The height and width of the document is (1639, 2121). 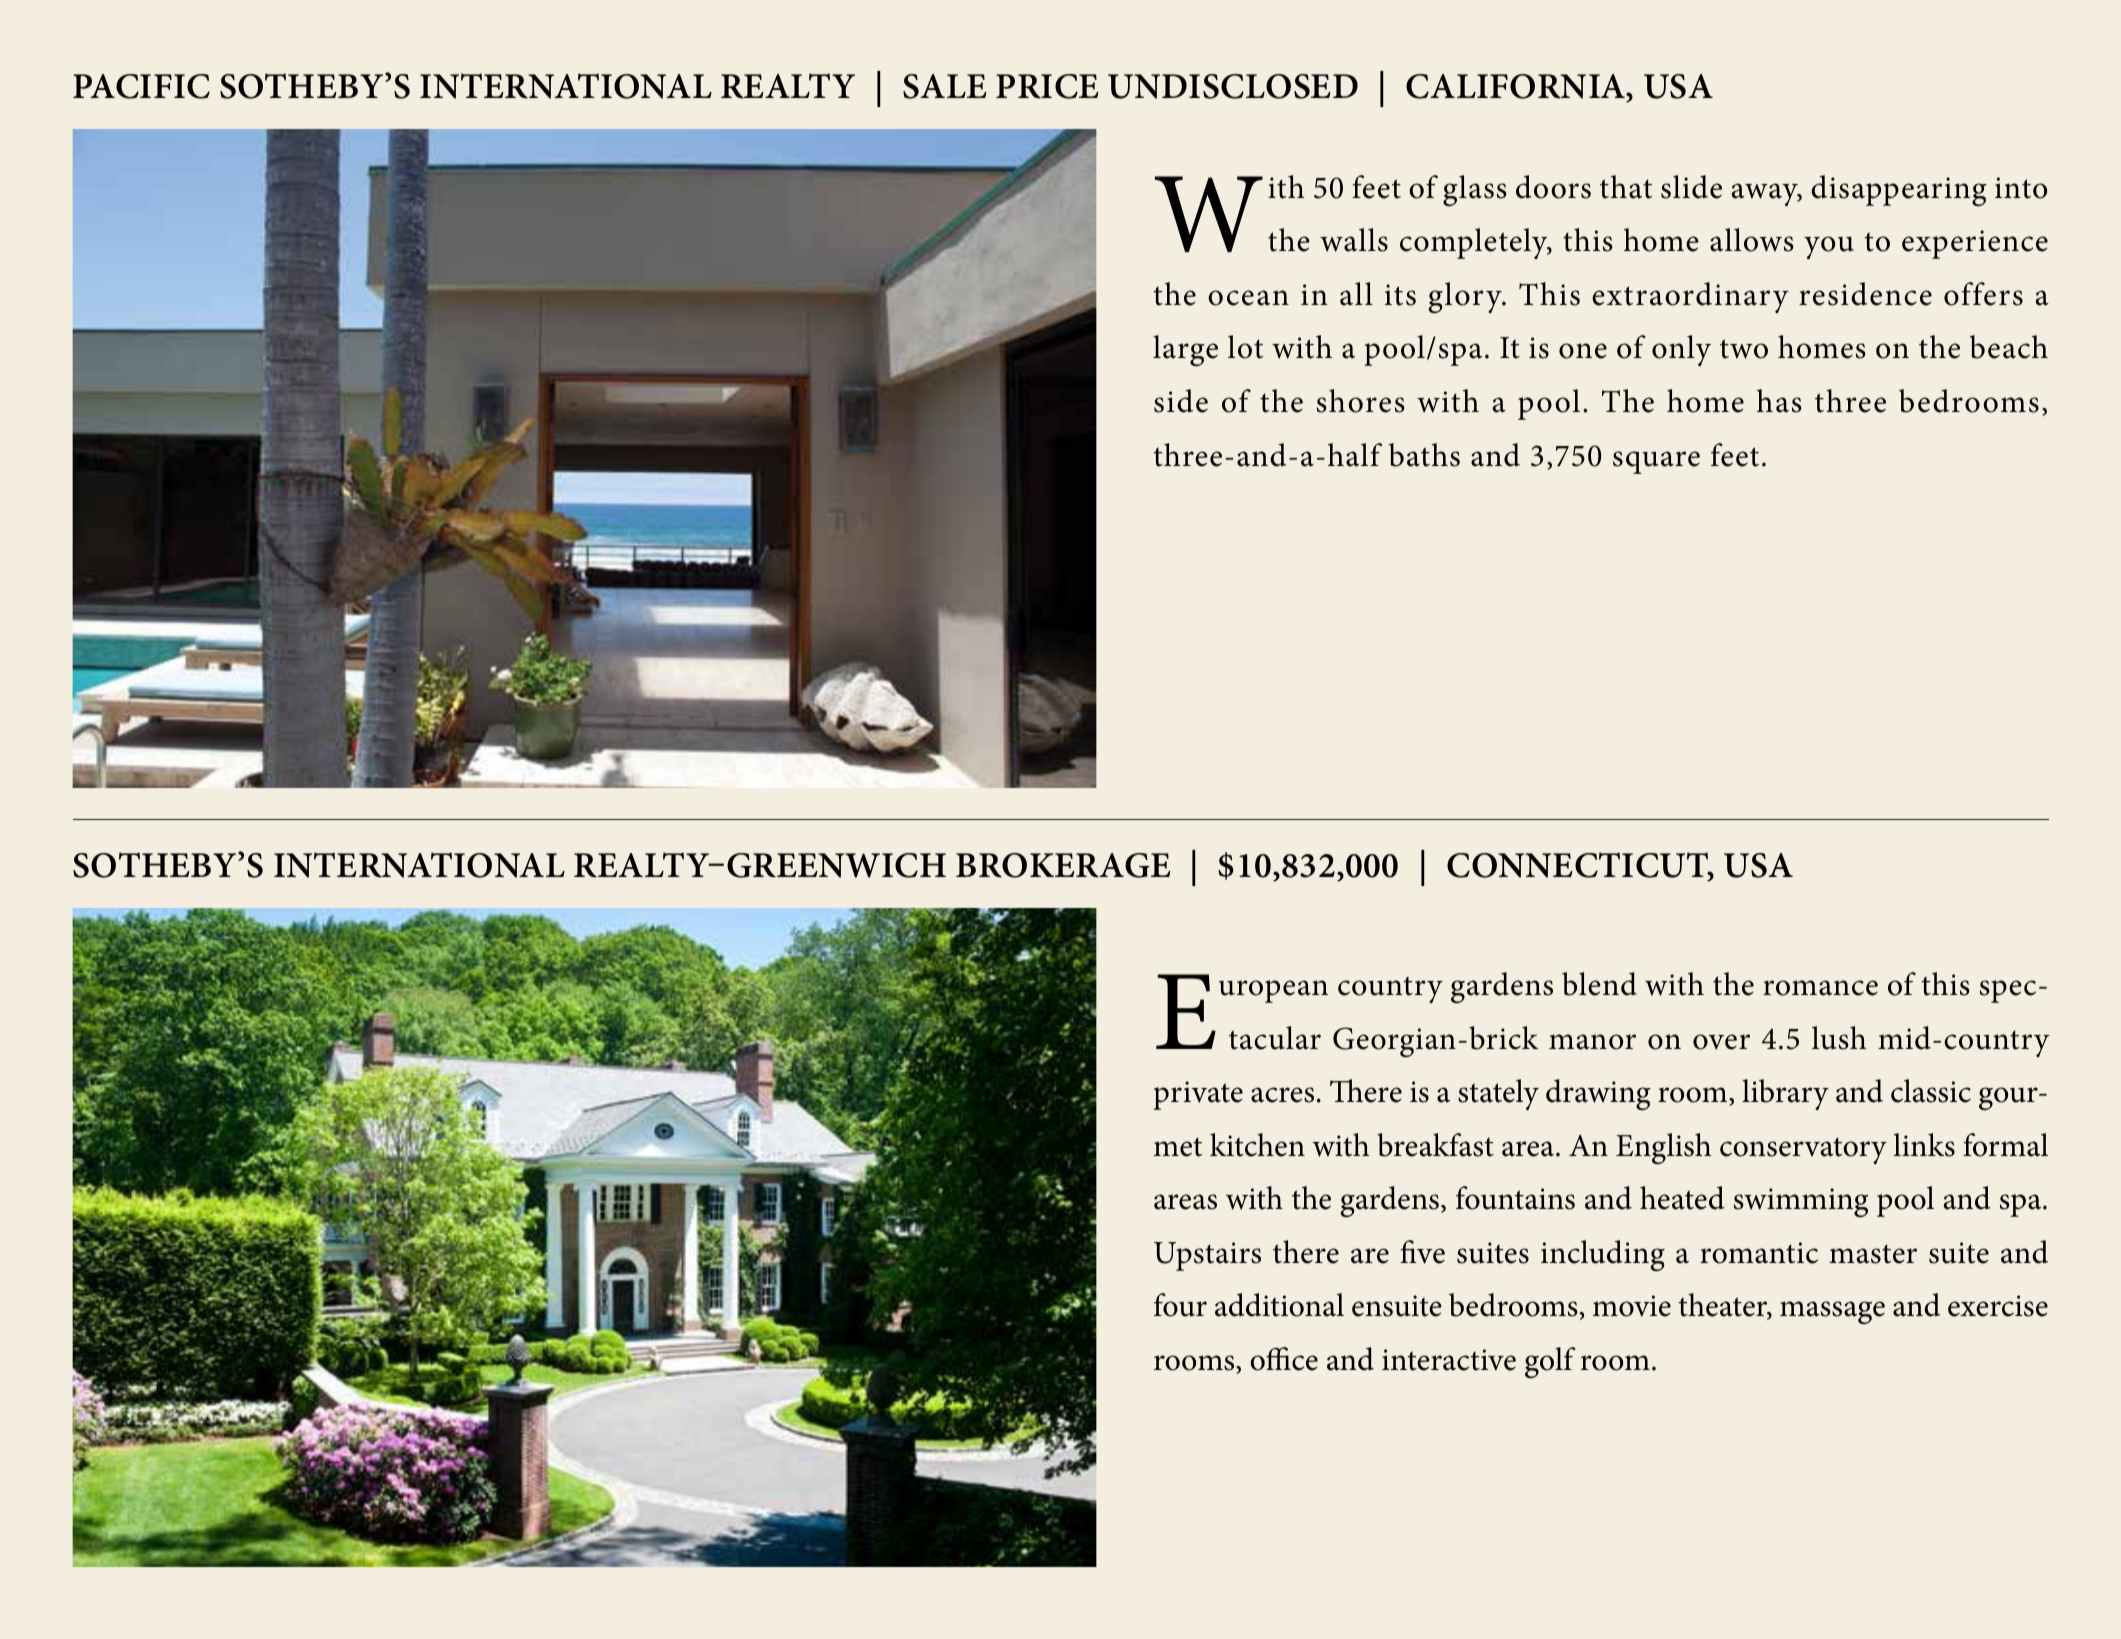 I want to click on romance, so click(x=1820, y=988).
